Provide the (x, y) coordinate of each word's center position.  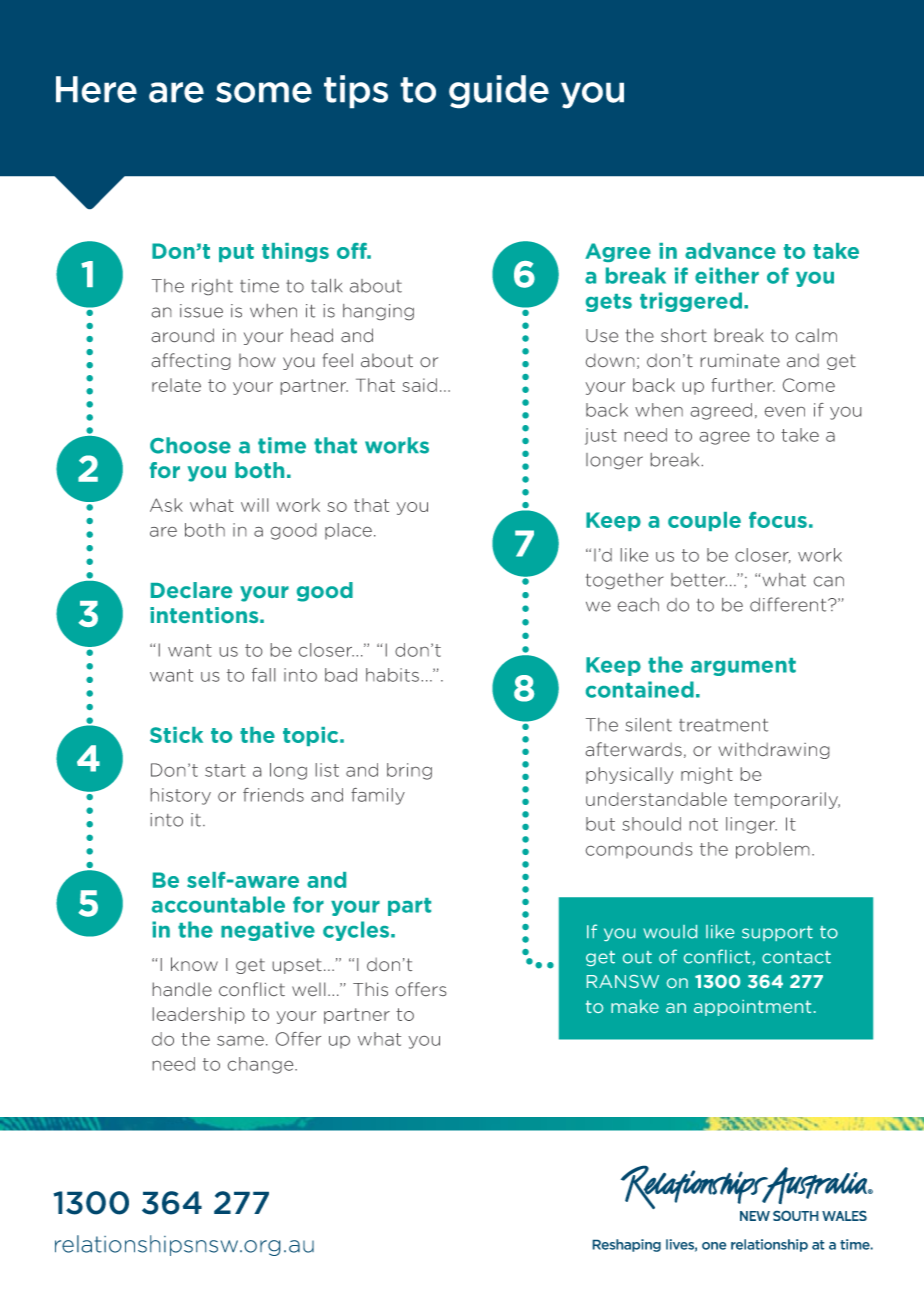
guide (499, 92)
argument (743, 667)
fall (263, 675)
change (262, 1065)
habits (392, 675)
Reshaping (626, 1245)
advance (730, 251)
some (264, 92)
